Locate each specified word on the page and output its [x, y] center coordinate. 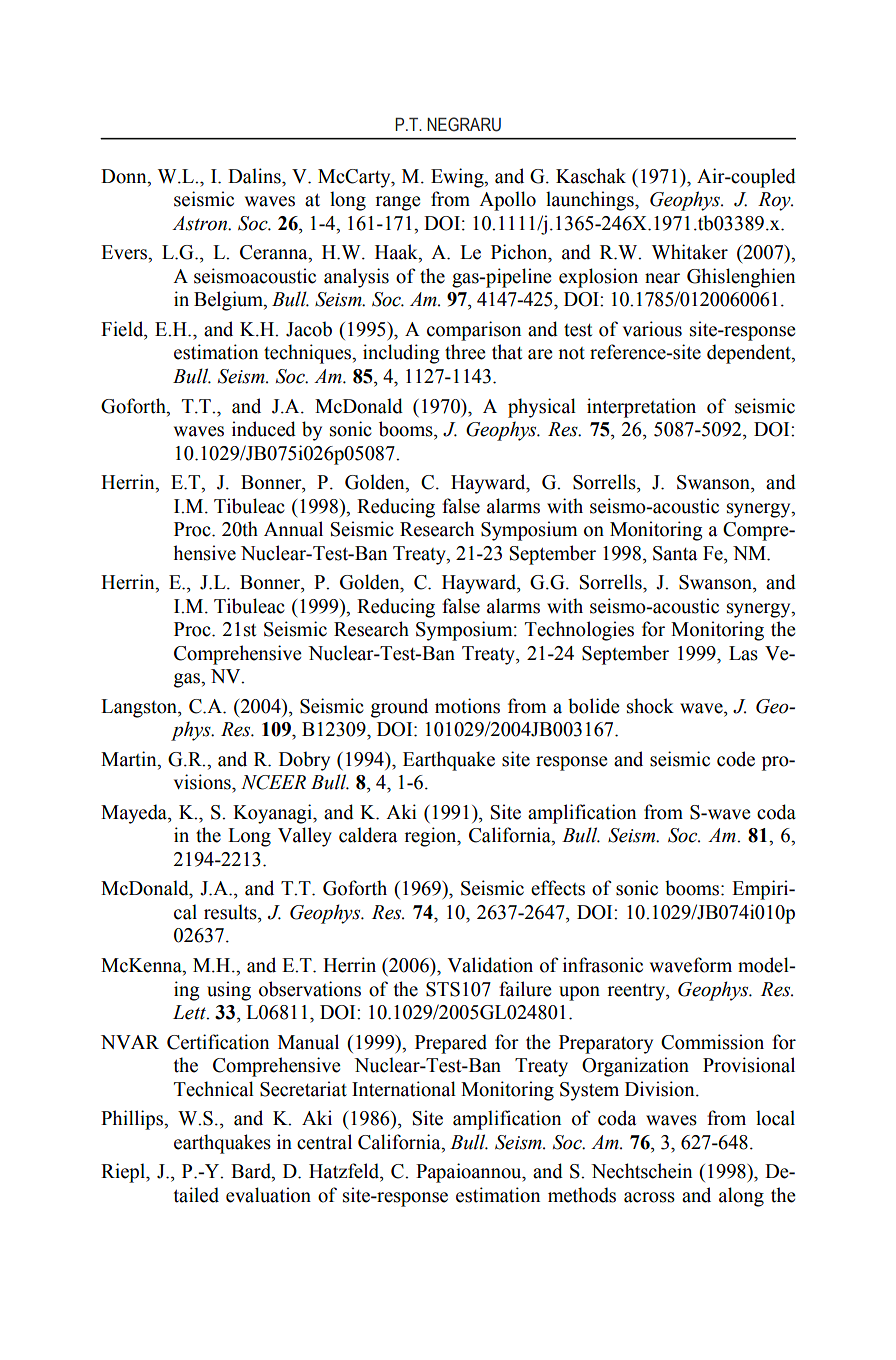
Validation [490, 965]
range [398, 203]
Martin [130, 759]
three [465, 352]
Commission [712, 1042]
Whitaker [690, 252]
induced [264, 429]
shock [650, 706]
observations [310, 989]
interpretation [641, 408]
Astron [201, 223]
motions [467, 706]
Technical [214, 1089]
